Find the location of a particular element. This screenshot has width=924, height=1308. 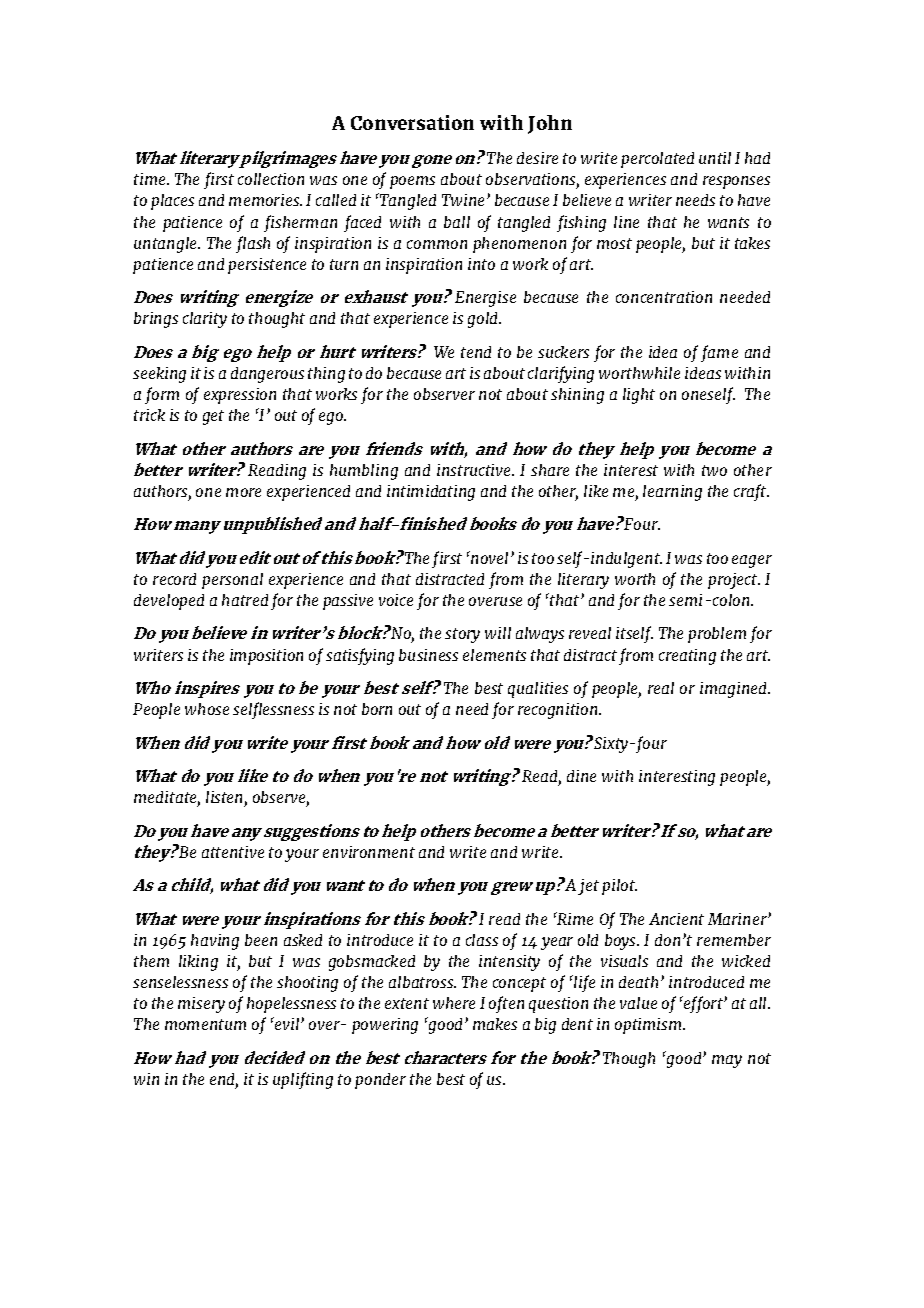

hatred is located at coordinates (245, 600).
